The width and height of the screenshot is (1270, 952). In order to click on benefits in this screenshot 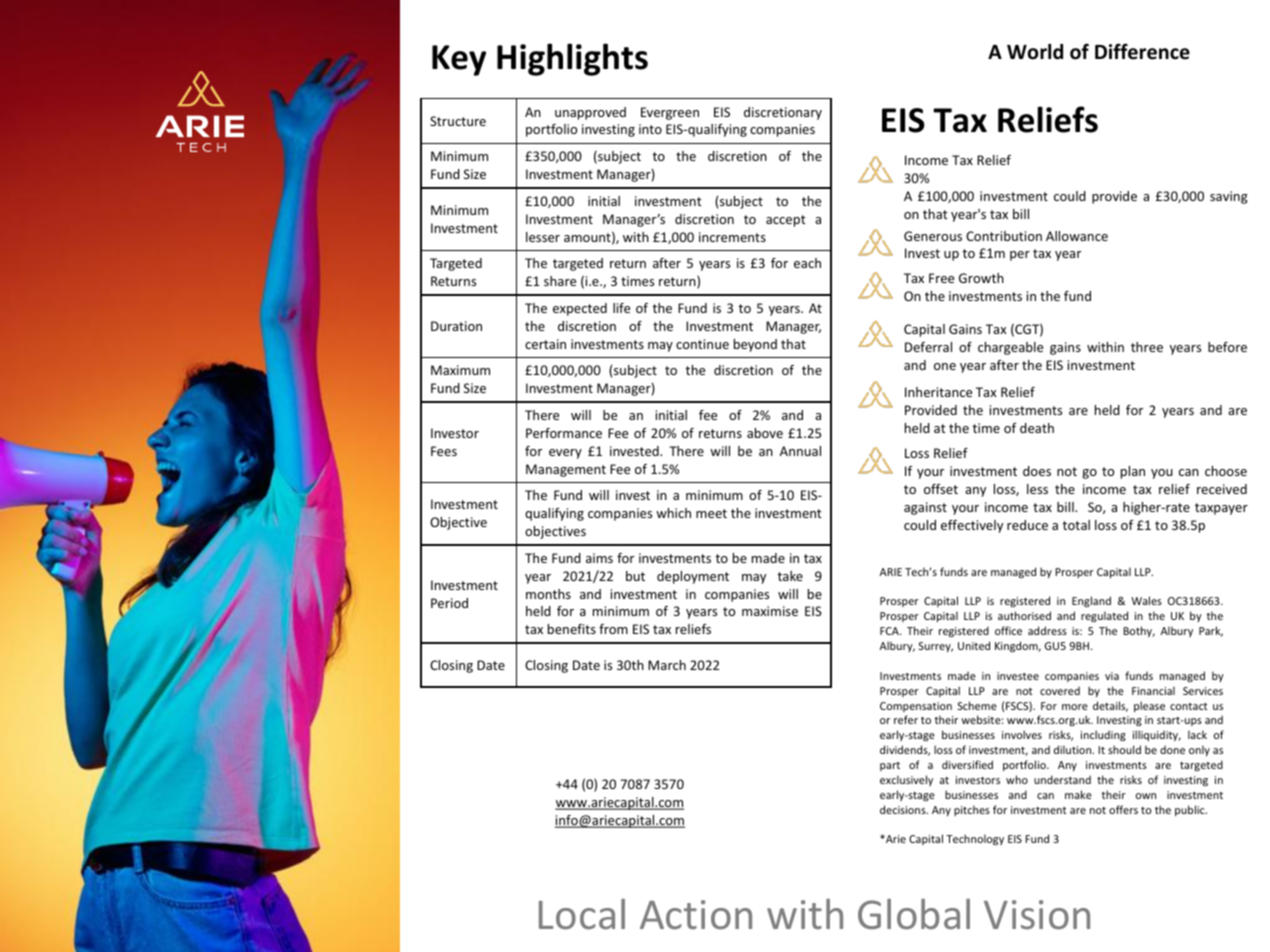, I will do `click(572, 629)`.
